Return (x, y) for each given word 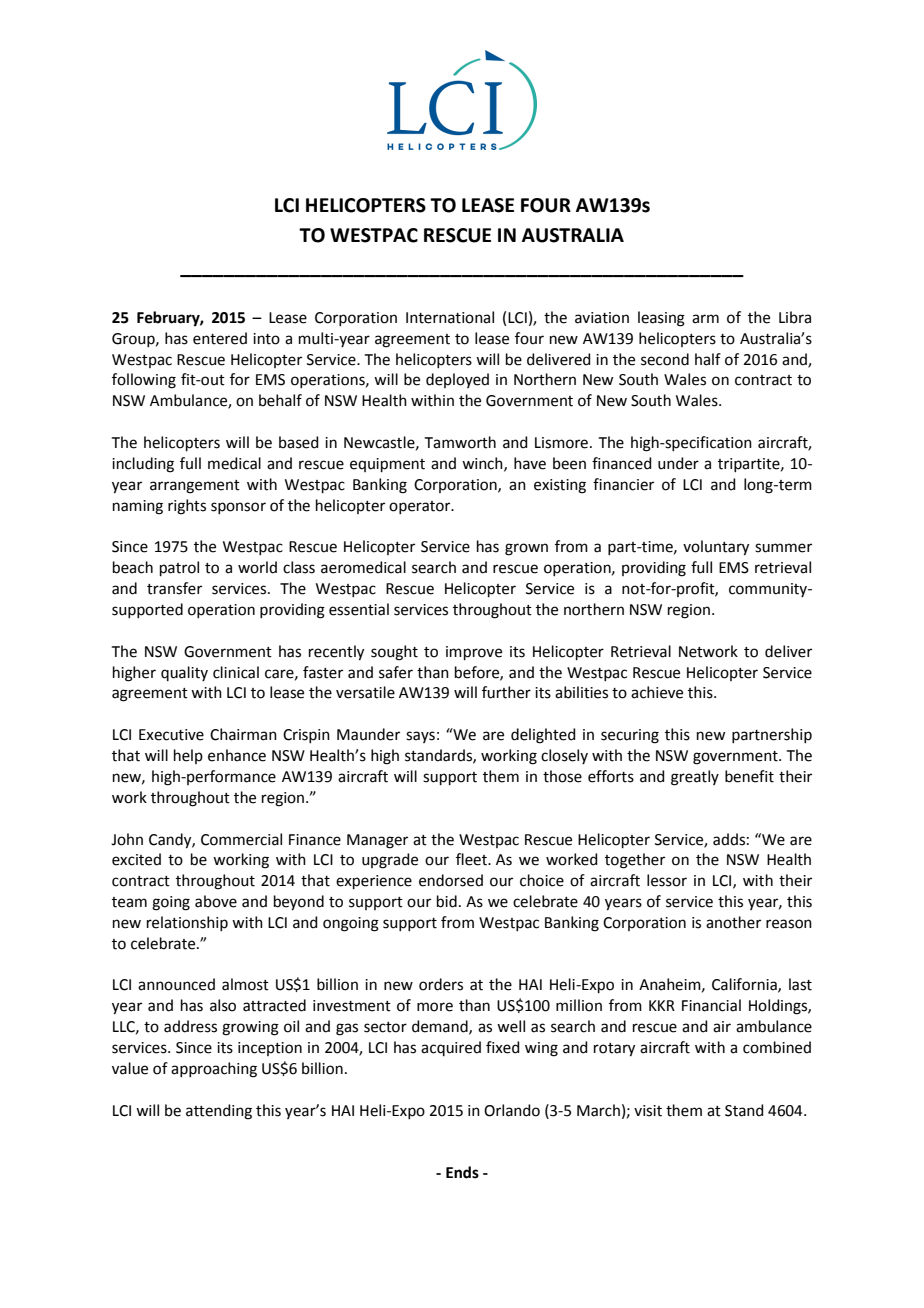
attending (219, 1112)
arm (705, 319)
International (450, 317)
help (188, 756)
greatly (695, 778)
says (420, 737)
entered (220, 338)
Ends (462, 1172)
